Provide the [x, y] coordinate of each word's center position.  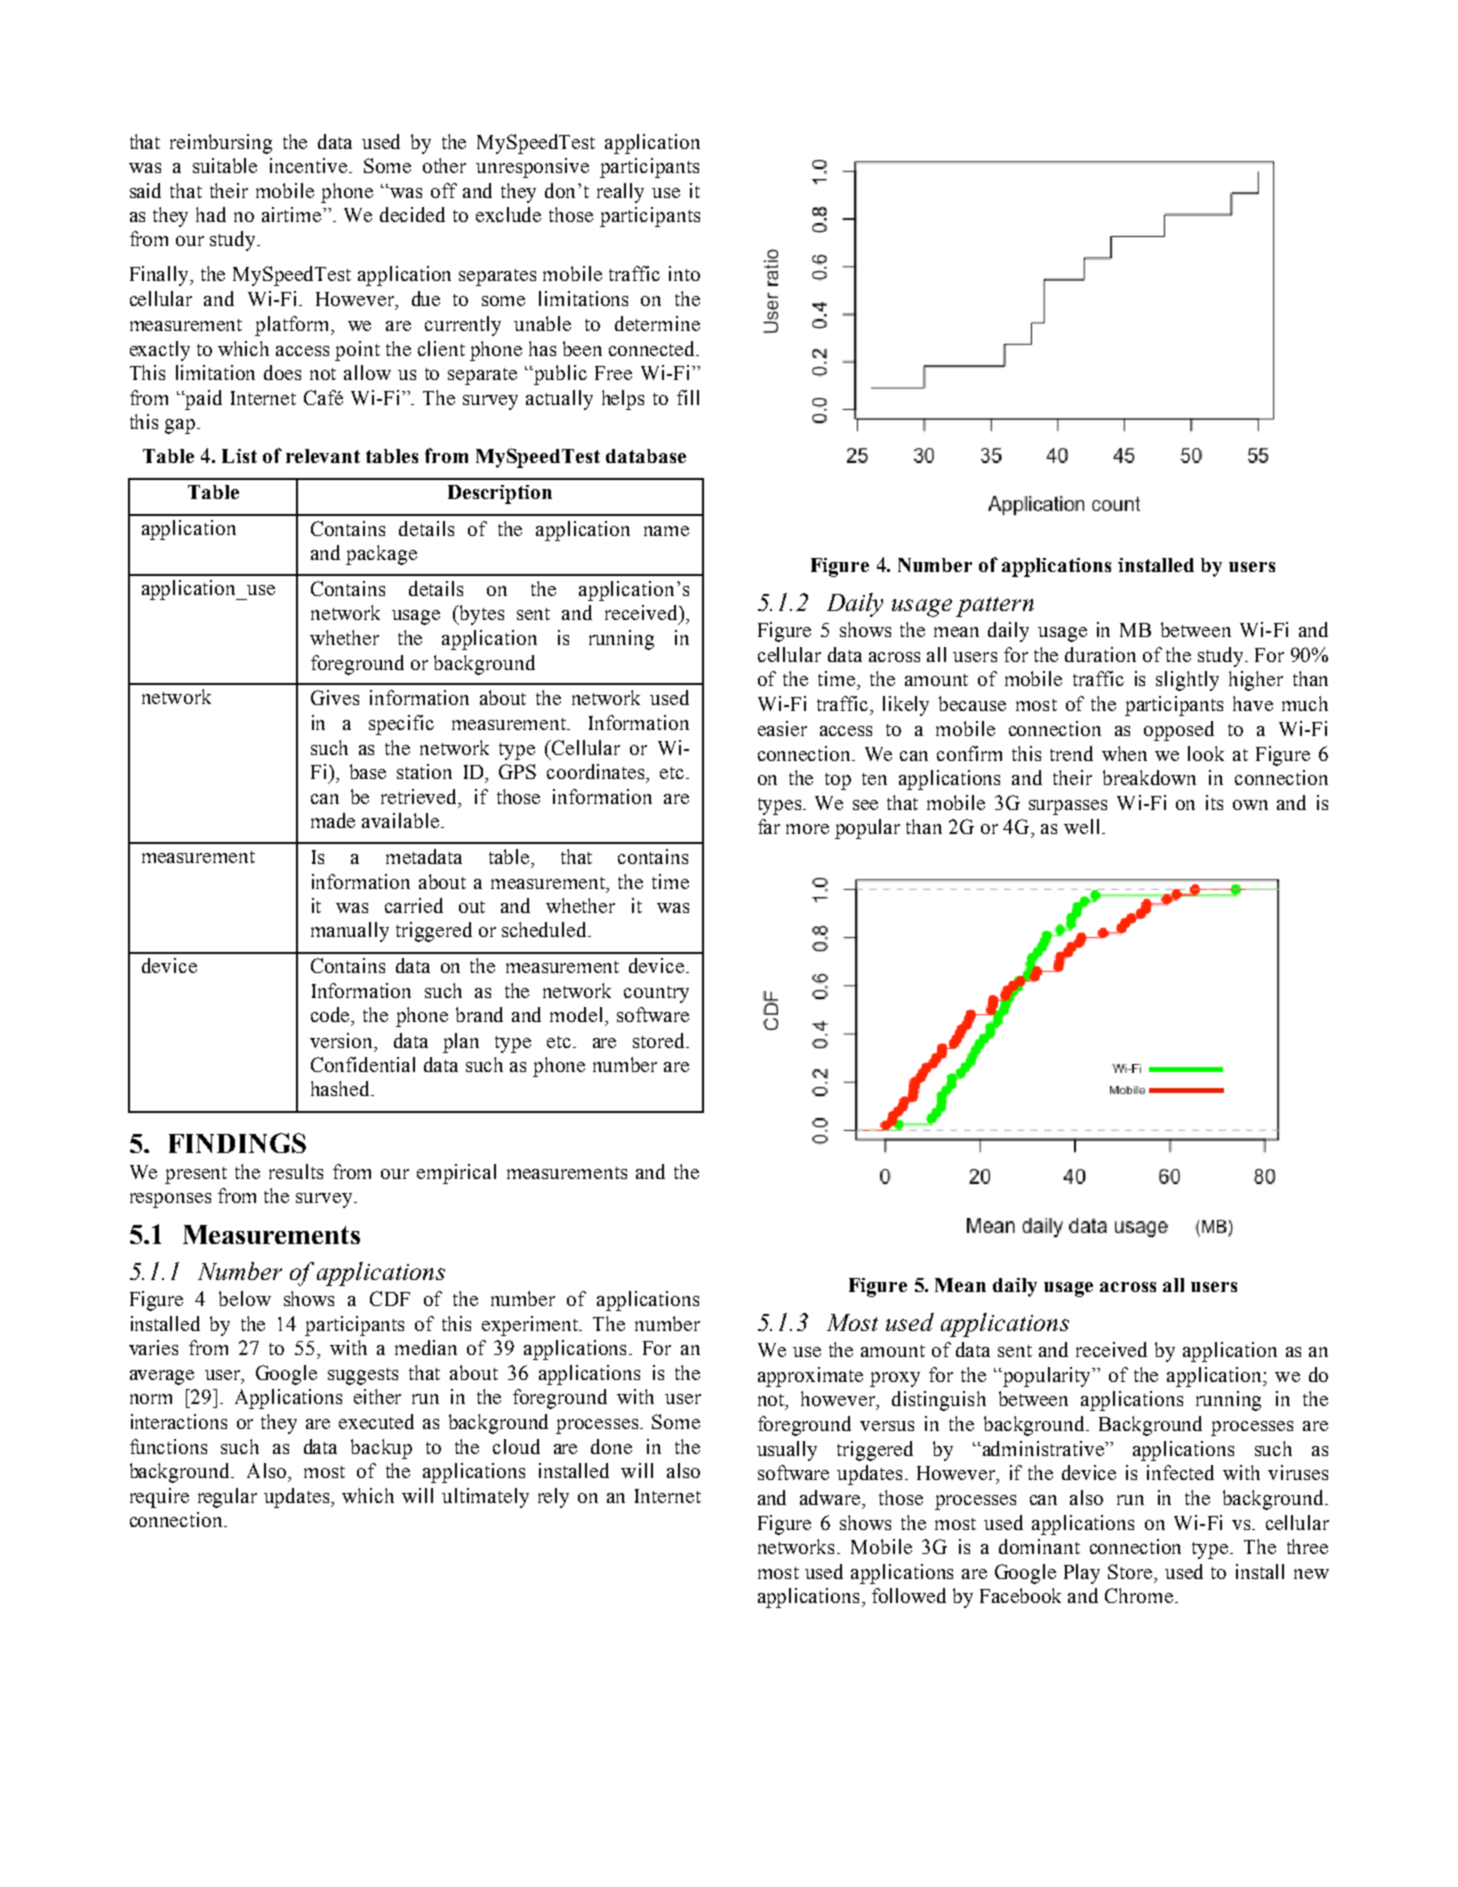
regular [227, 1498]
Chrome [1140, 1595]
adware [831, 1497]
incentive [310, 165]
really [620, 193]
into [684, 273]
